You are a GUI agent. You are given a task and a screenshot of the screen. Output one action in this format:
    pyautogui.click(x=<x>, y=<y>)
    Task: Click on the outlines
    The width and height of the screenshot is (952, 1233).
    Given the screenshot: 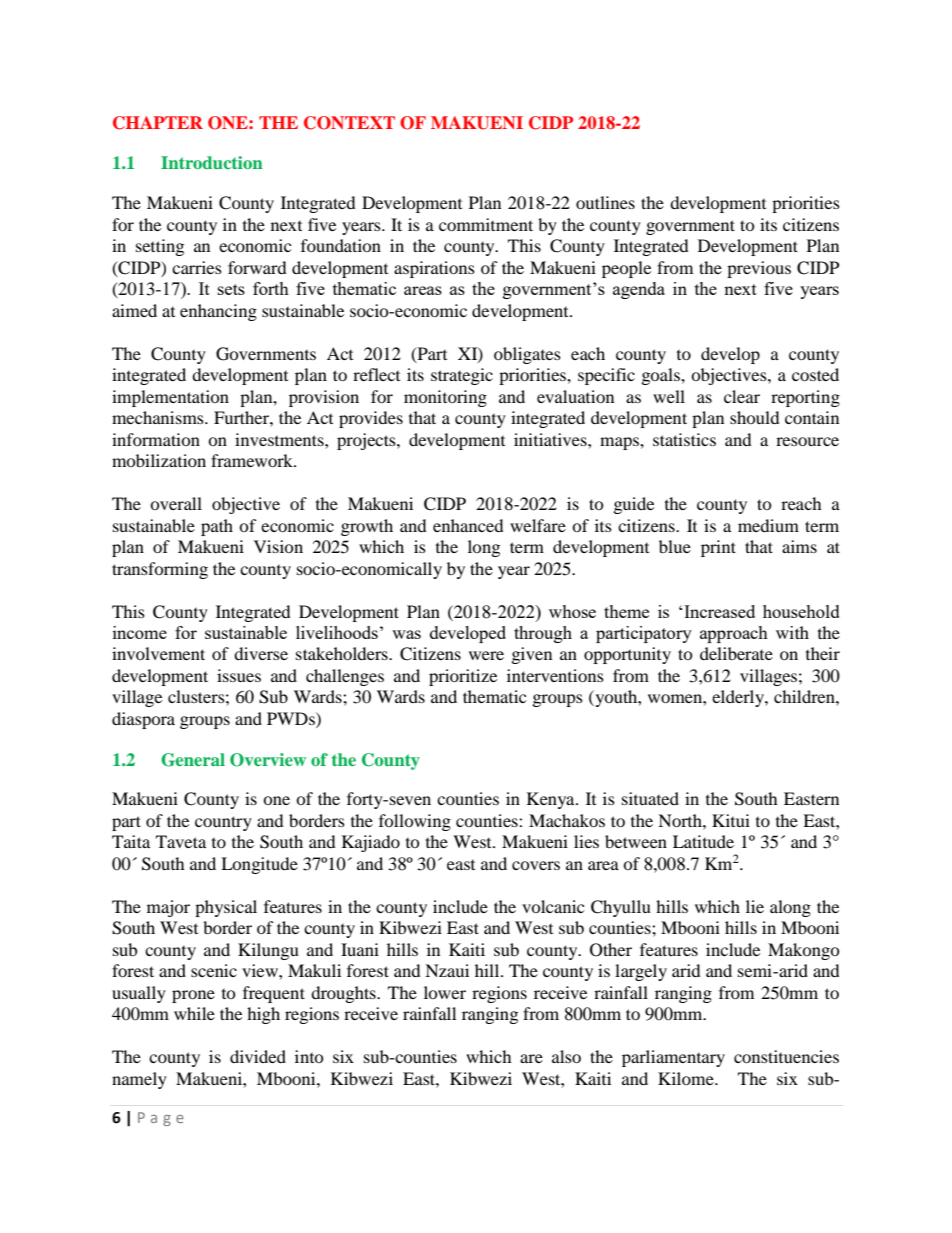 What is the action you would take?
    pyautogui.click(x=605, y=202)
